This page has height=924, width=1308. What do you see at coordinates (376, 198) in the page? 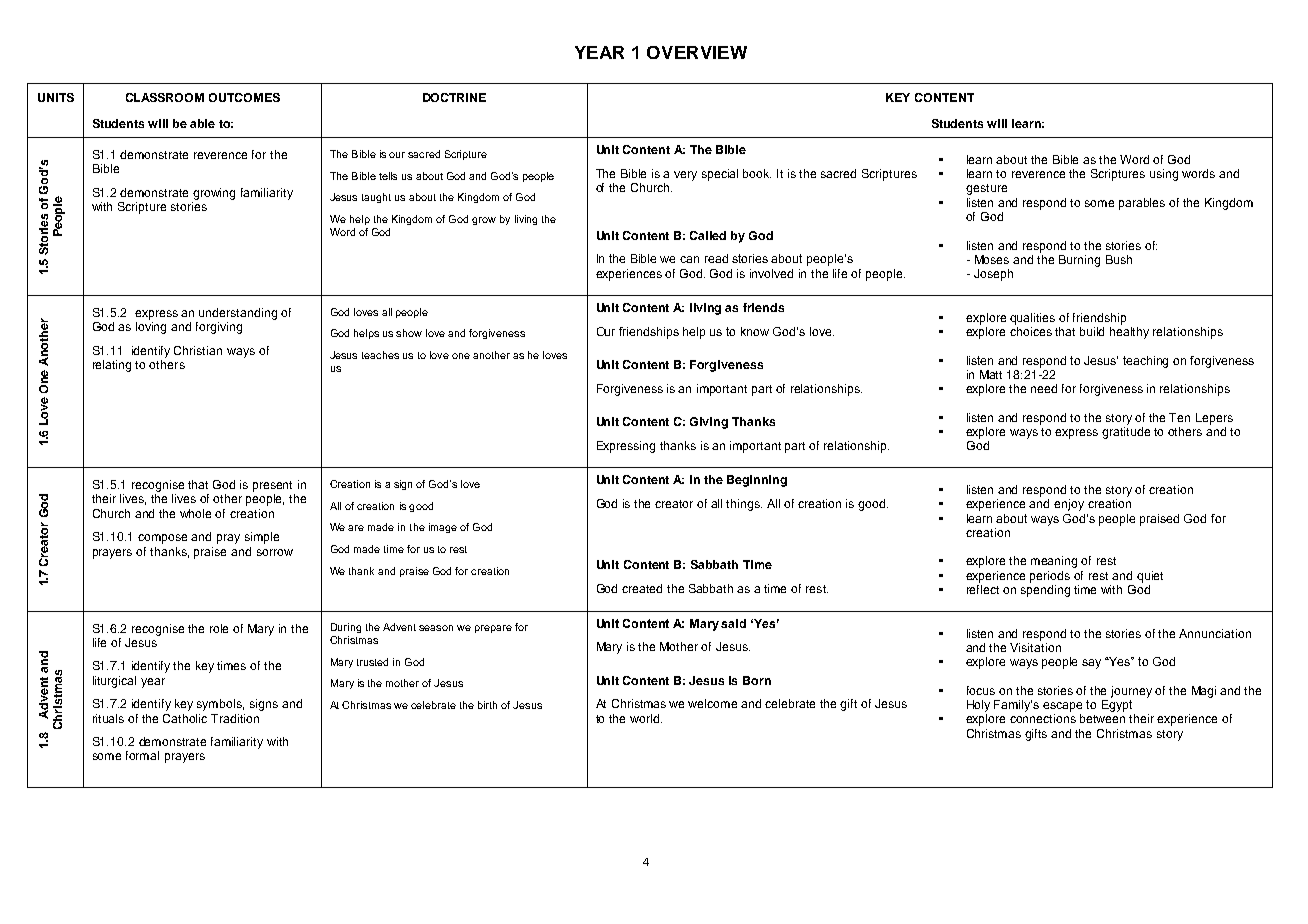
I see `taught` at bounding box center [376, 198].
